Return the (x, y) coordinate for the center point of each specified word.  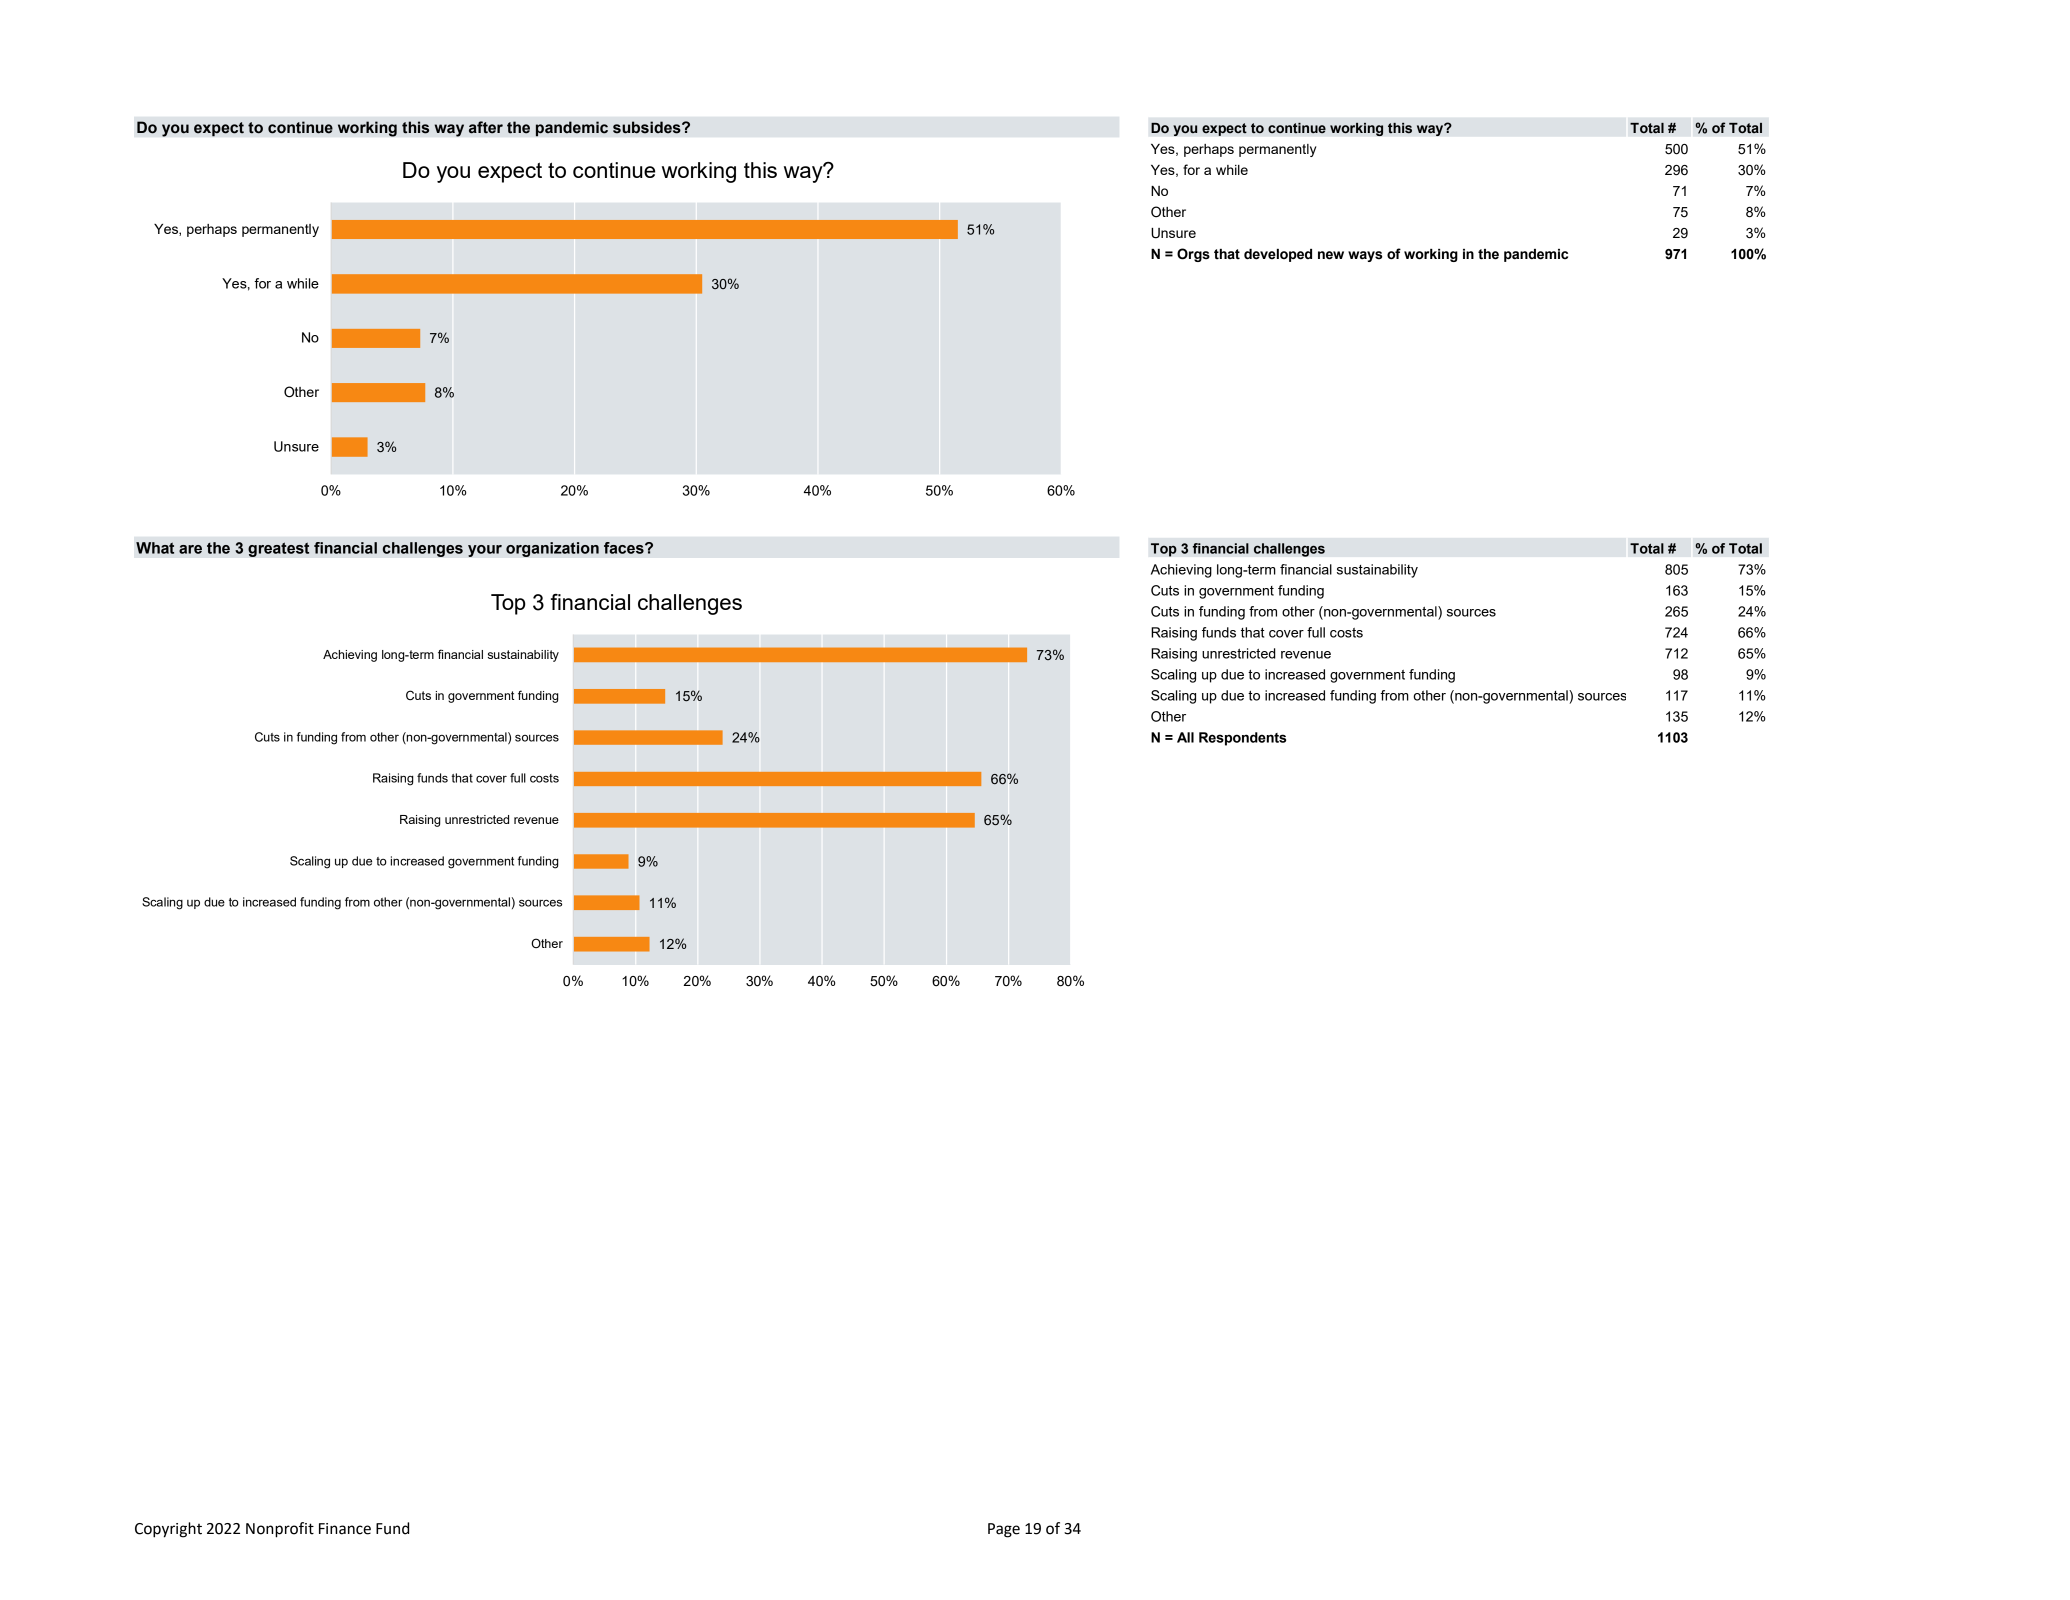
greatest (278, 549)
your (485, 551)
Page (1004, 1530)
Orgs (1193, 255)
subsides (648, 127)
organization (552, 549)
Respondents (1242, 739)
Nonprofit (280, 1530)
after (486, 127)
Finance (345, 1529)
